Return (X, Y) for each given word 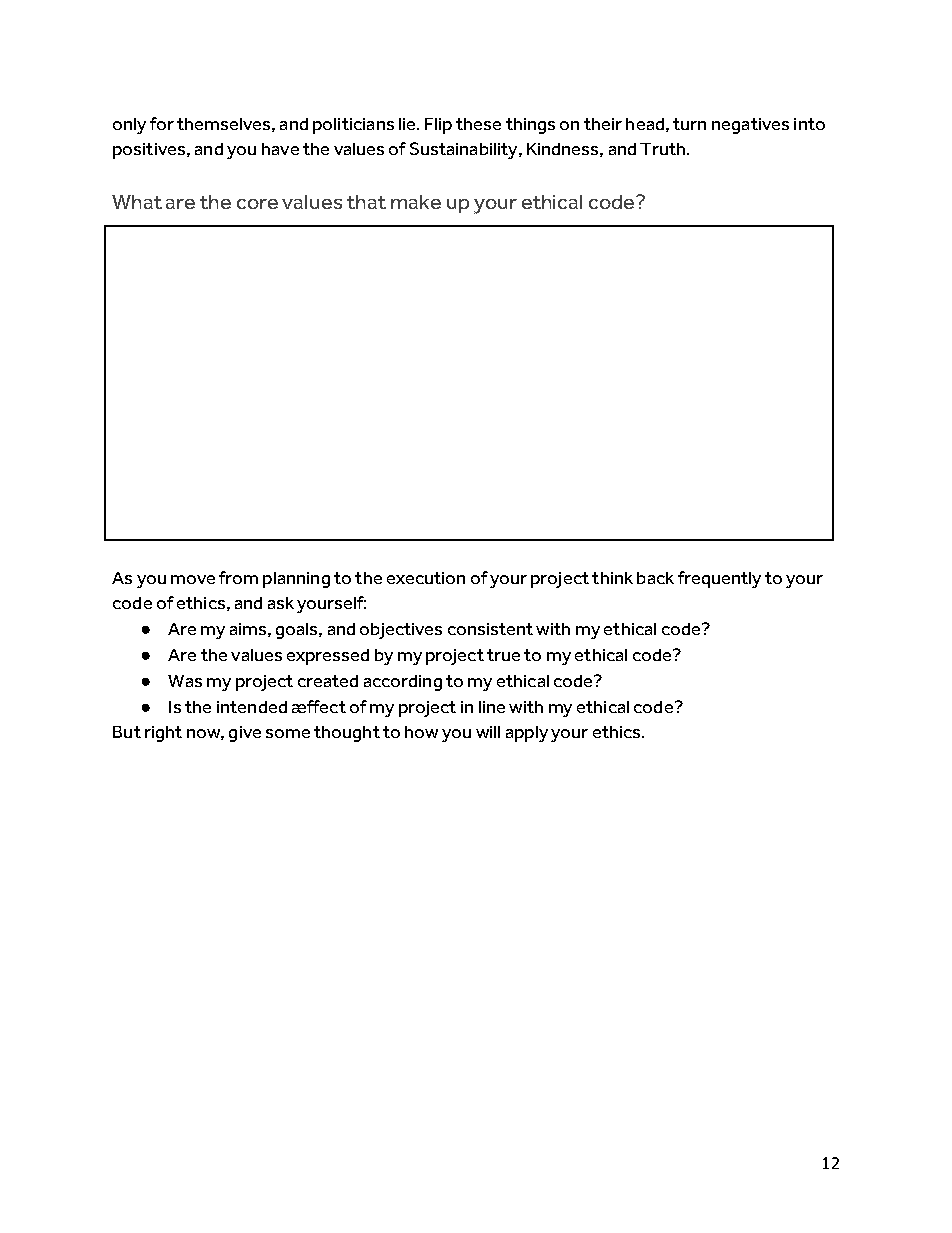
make (416, 202)
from (238, 577)
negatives (750, 126)
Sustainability (465, 150)
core (257, 204)
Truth (664, 149)
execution (426, 578)
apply (527, 734)
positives (150, 151)
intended (252, 707)
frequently (719, 579)
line (492, 707)
